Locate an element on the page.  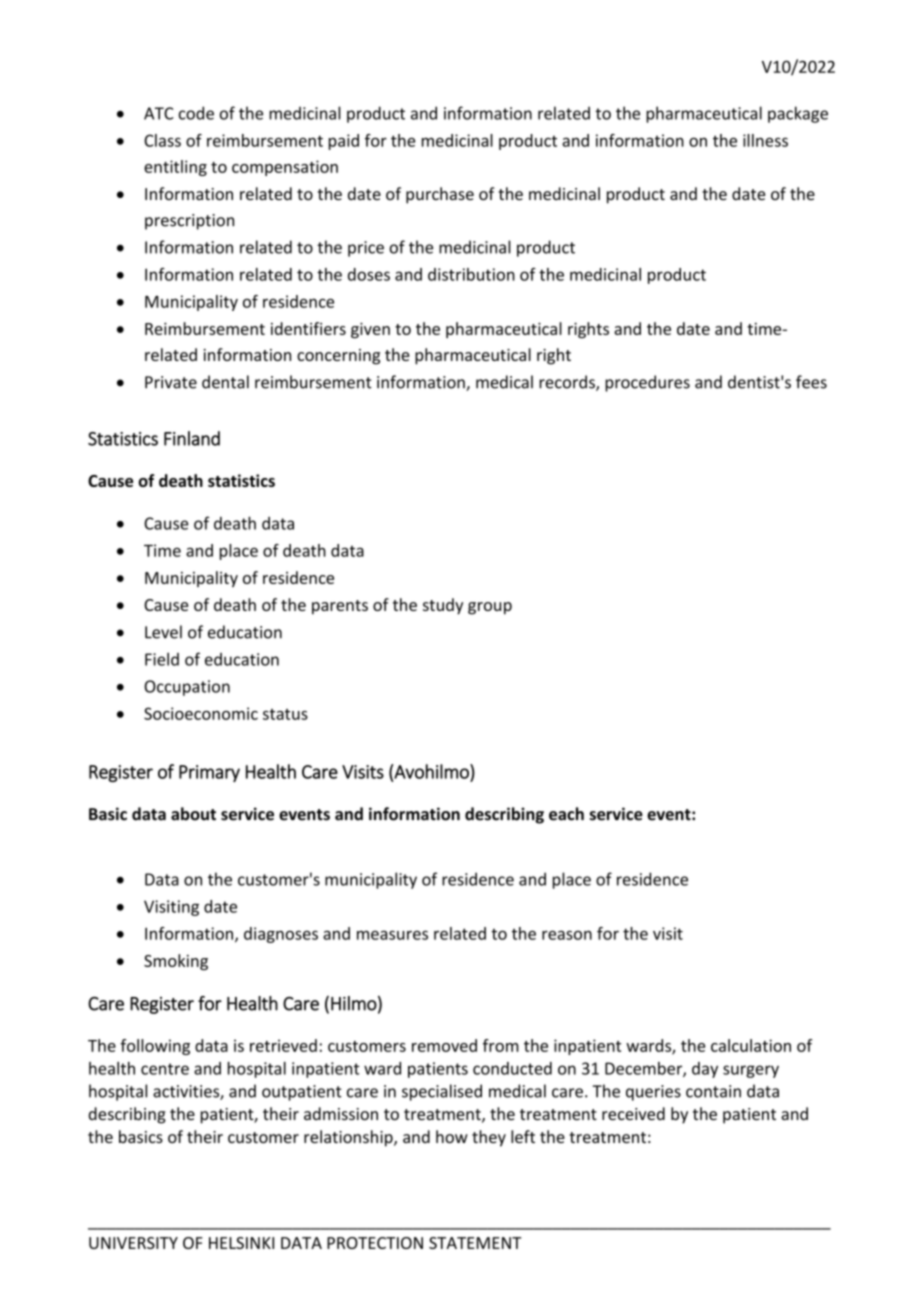
about is located at coordinates (193, 814).
